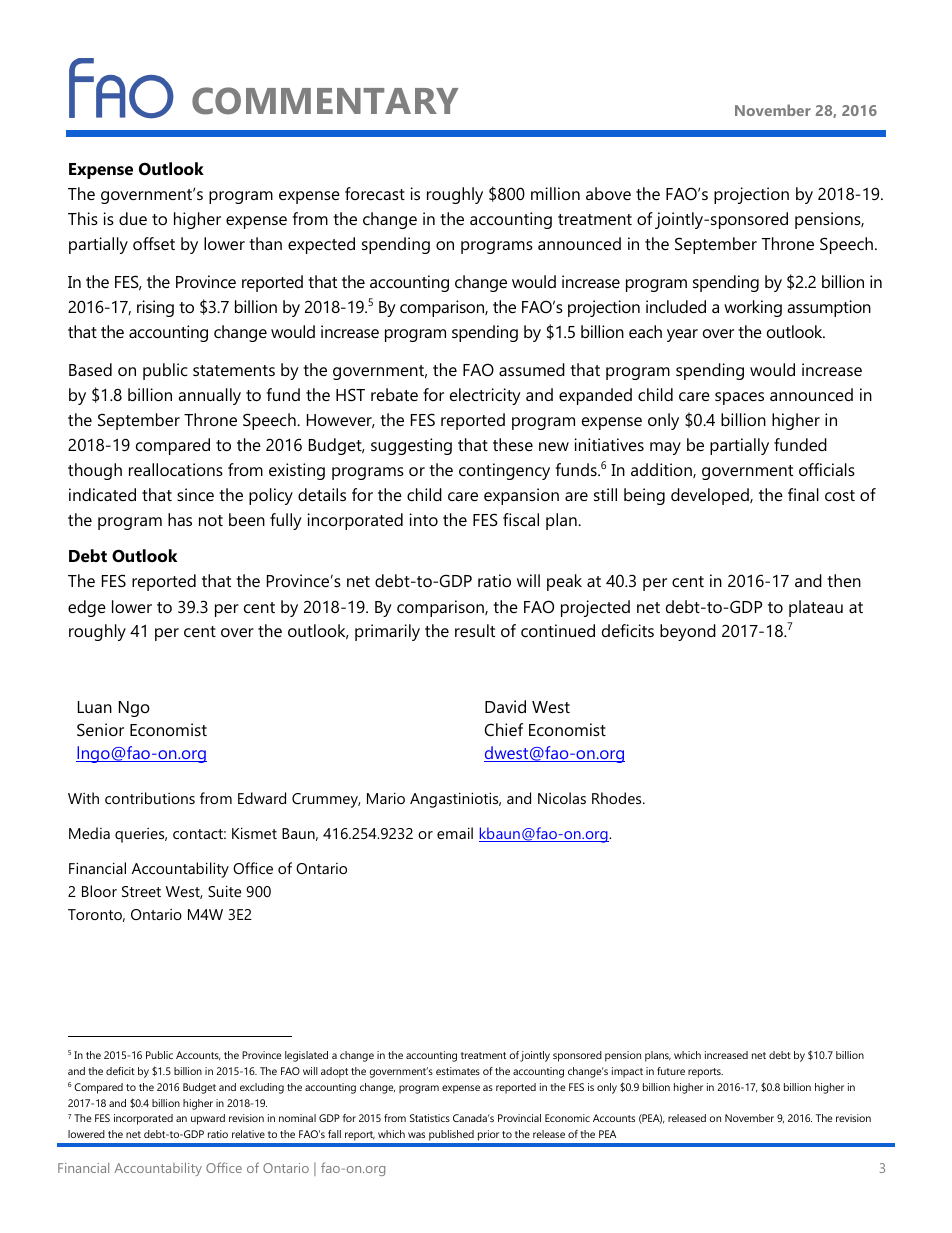 The image size is (952, 1233). Describe the element at coordinates (133, 218) in the screenshot. I see `due` at that location.
